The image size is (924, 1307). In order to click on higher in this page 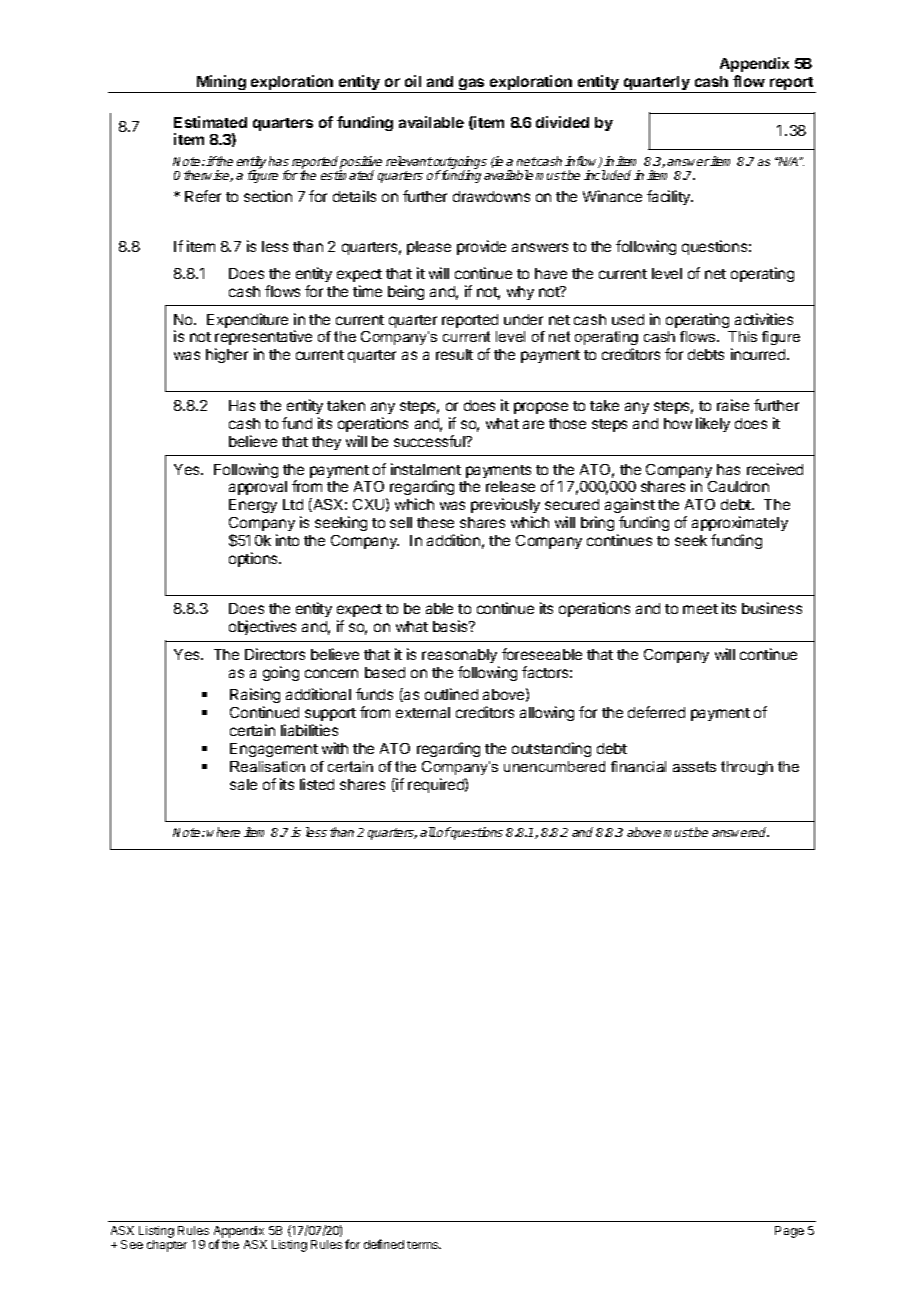, I will do `click(227, 355)`.
